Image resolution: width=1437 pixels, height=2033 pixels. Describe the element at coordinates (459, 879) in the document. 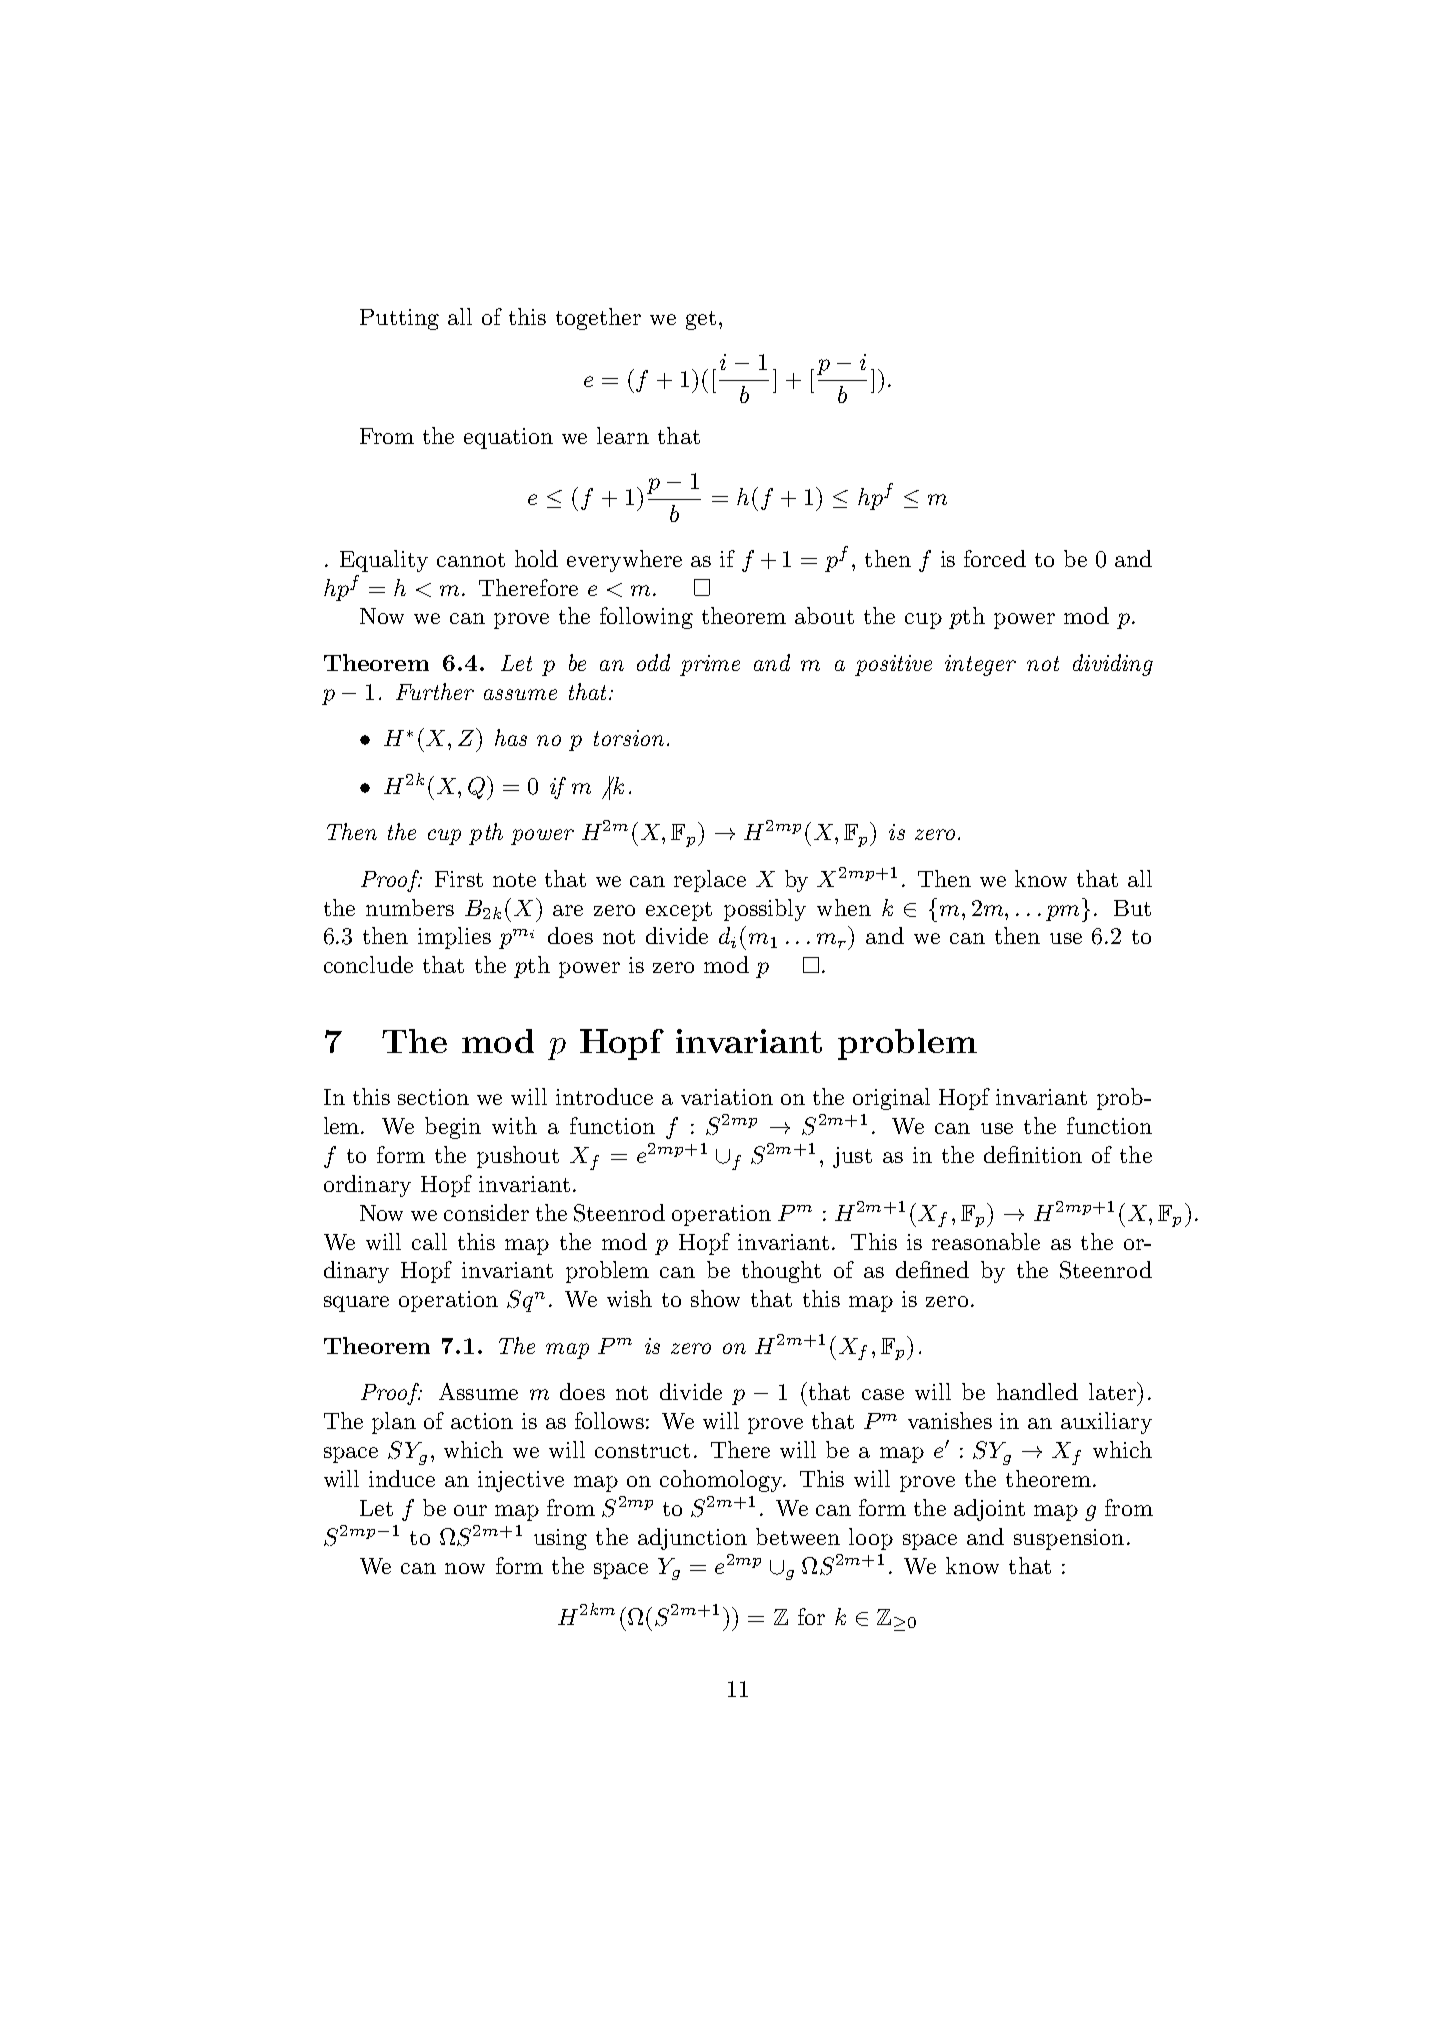

I see `First` at that location.
